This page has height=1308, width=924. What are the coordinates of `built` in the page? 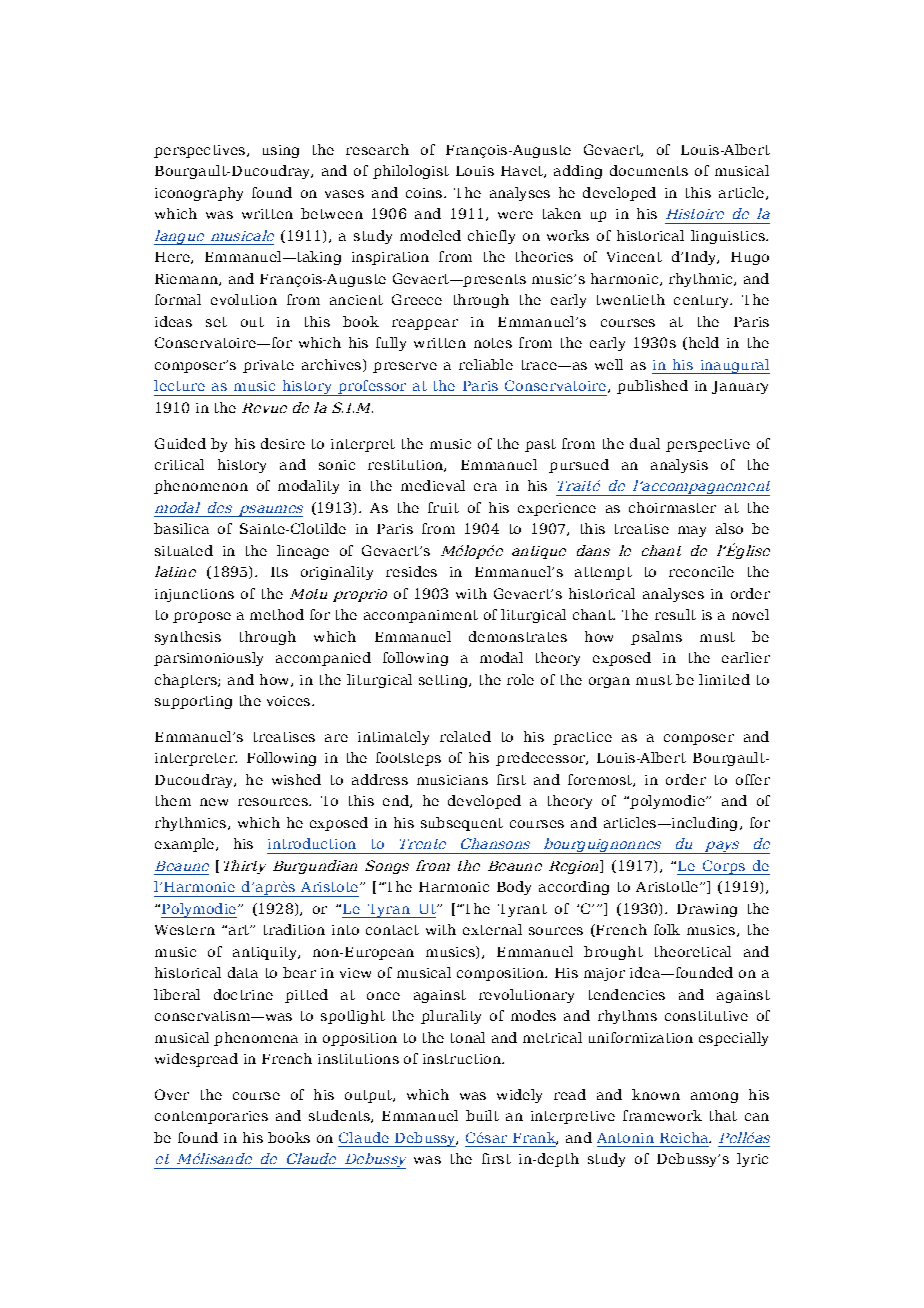 It's located at (482, 1115).
